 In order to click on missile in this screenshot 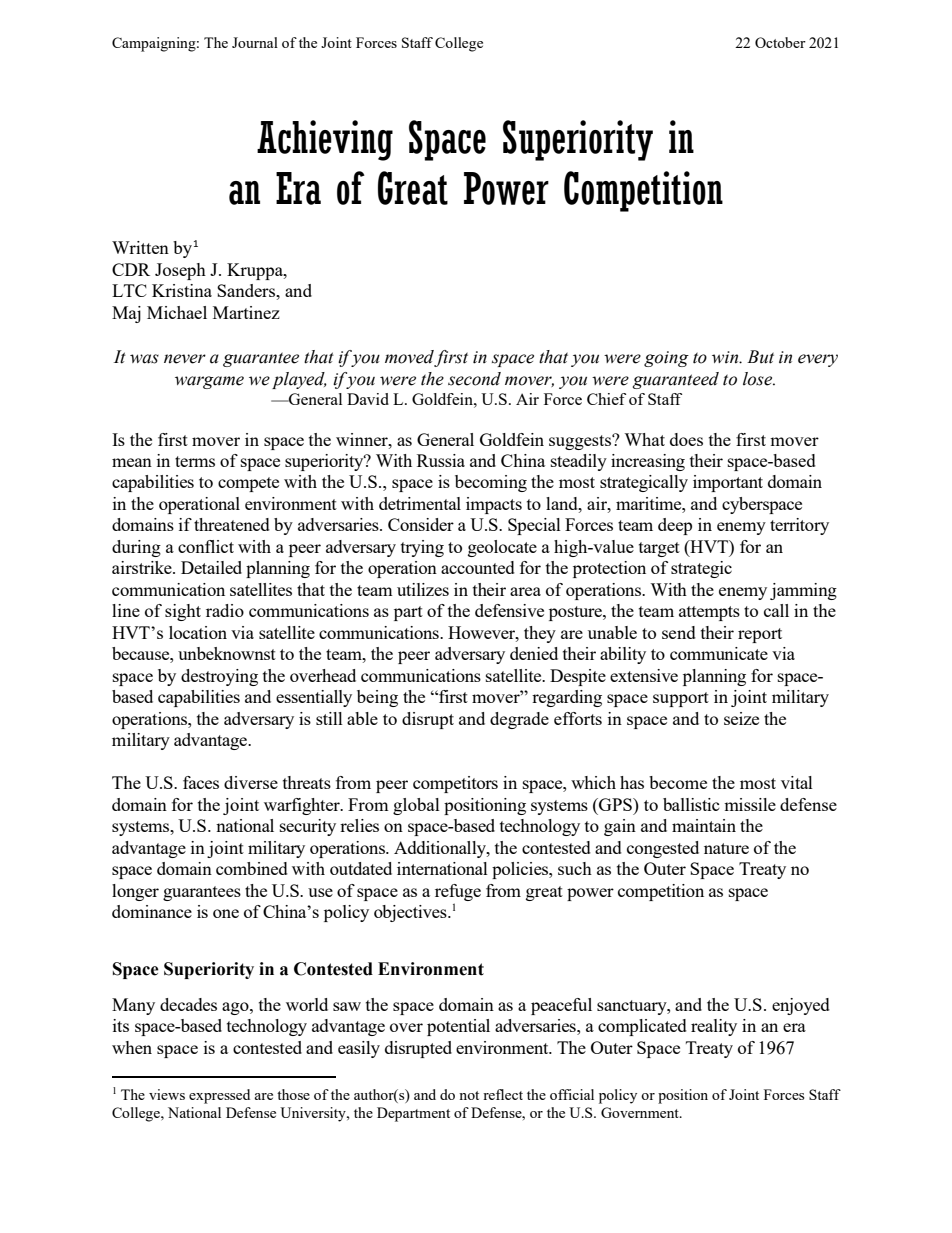, I will do `click(750, 804)`.
